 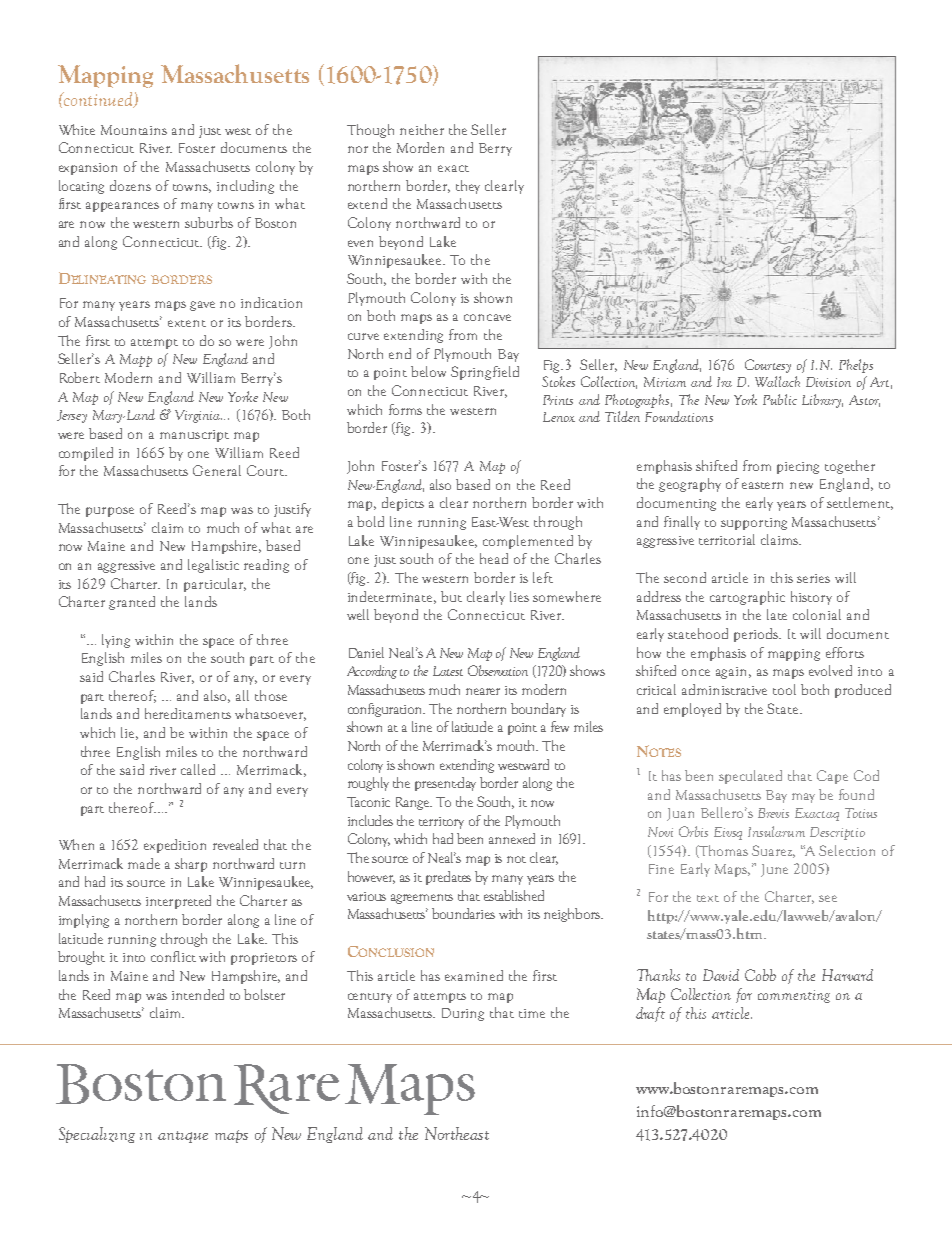 I want to click on dozens, so click(x=130, y=185).
